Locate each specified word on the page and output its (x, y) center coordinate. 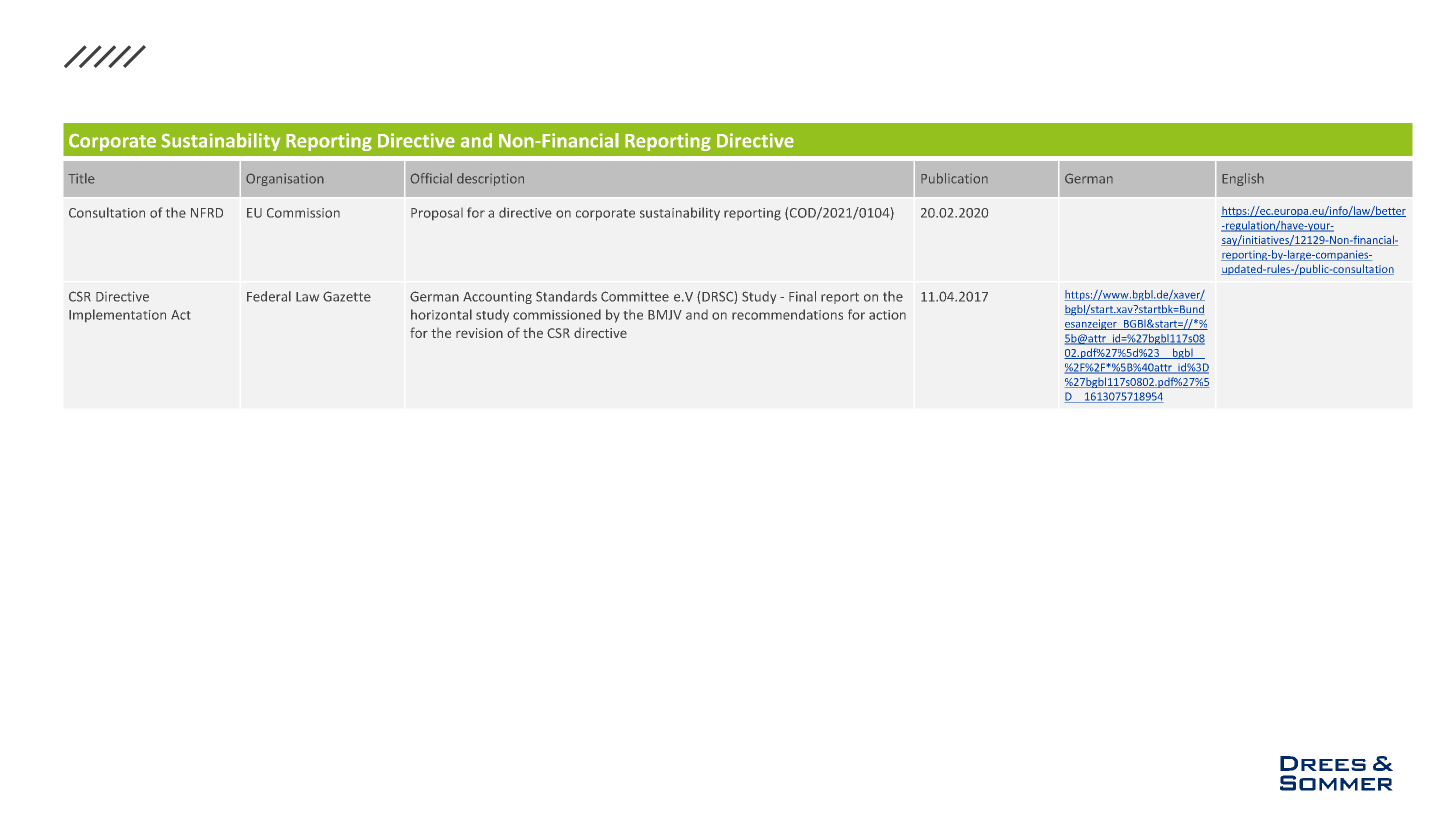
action (887, 315)
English (1243, 179)
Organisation (285, 179)
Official (431, 178)
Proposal (437, 214)
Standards (566, 296)
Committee (635, 296)
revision (479, 333)
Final (802, 296)
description (490, 179)
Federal (269, 296)
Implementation (117, 315)
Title (81, 178)
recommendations (787, 314)
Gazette (347, 296)
